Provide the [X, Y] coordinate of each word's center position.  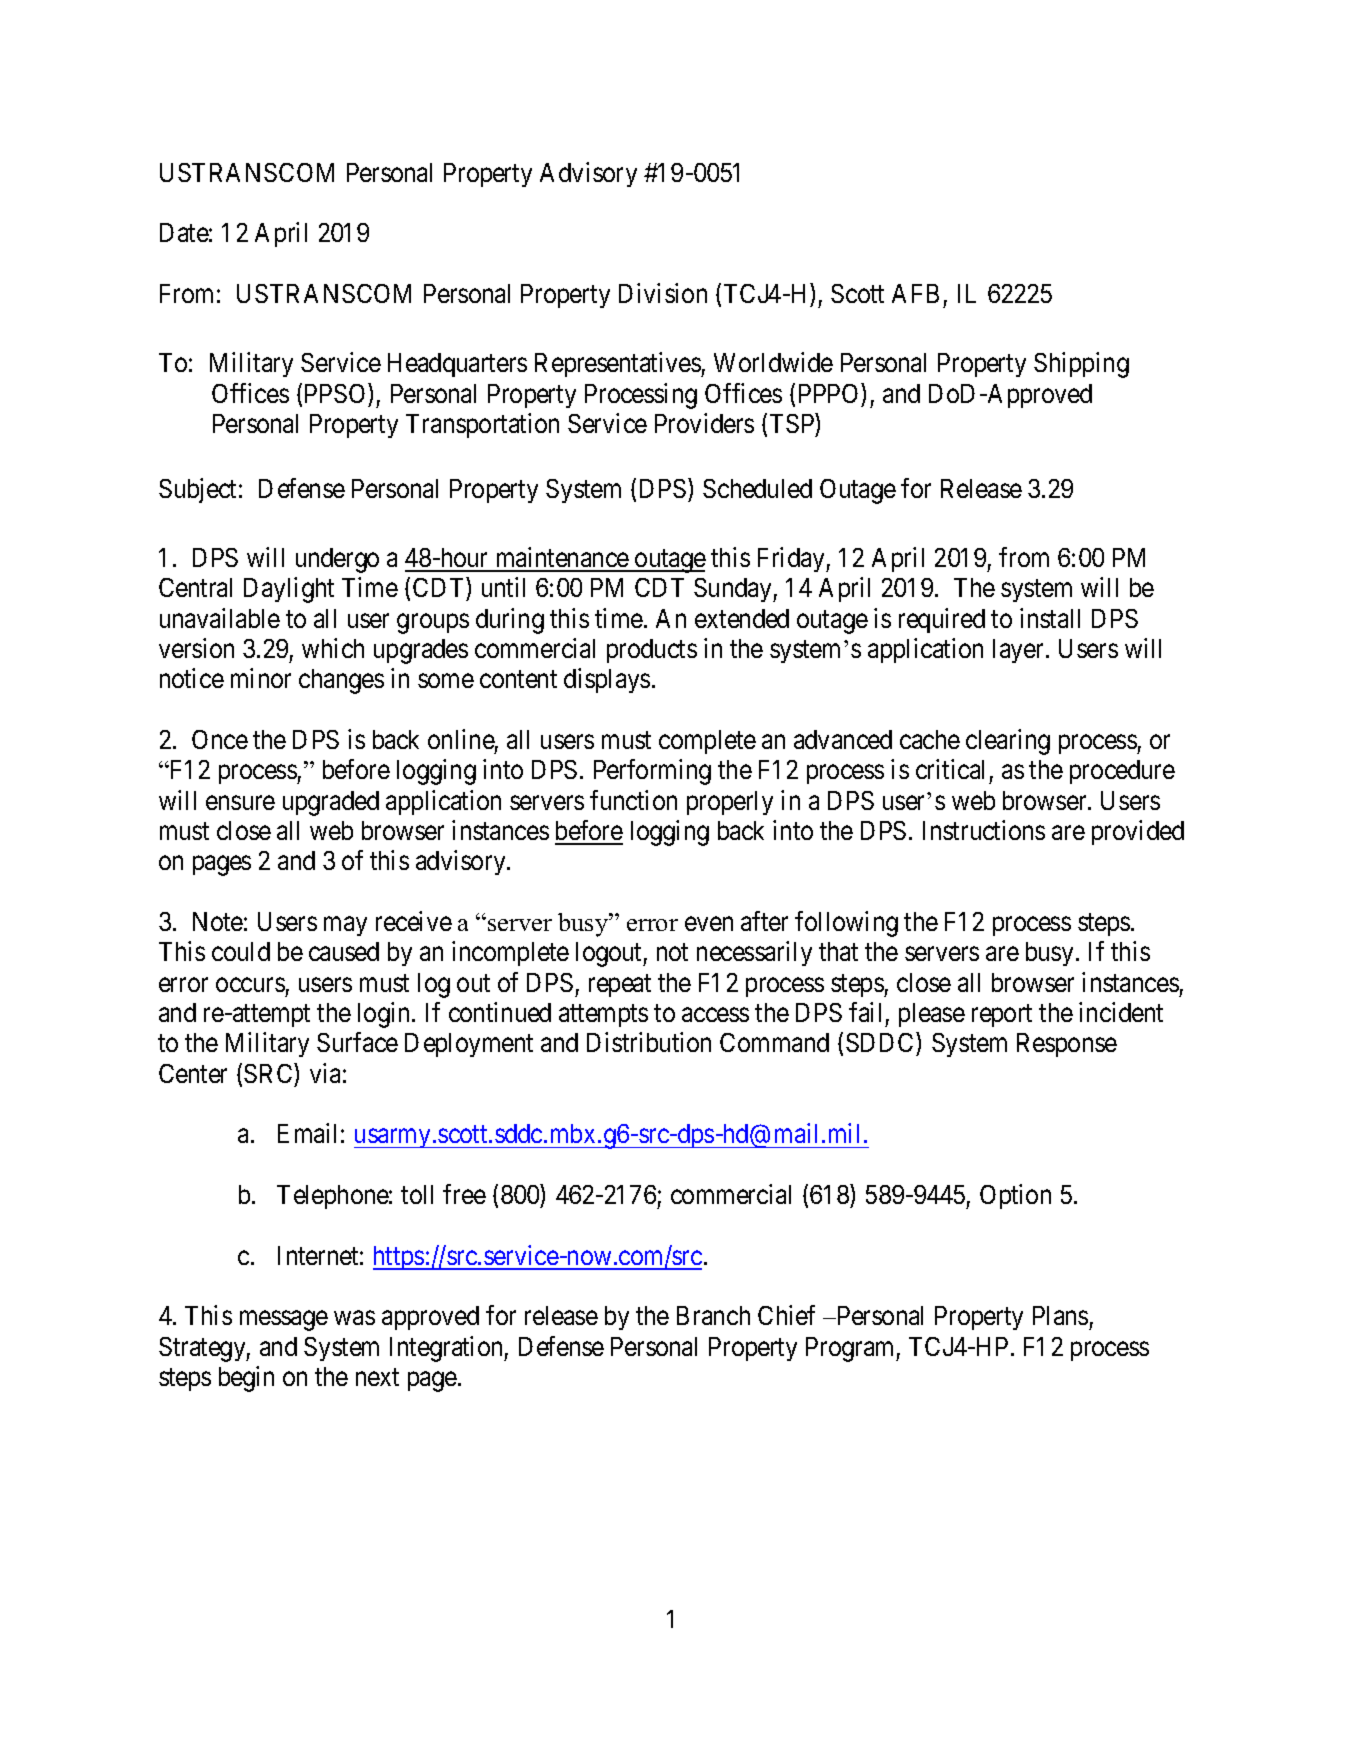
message [284, 1321]
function [633, 800]
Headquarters [457, 365]
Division [663, 293]
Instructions [984, 830]
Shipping [1081, 365]
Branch [713, 1315]
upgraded [331, 803]
